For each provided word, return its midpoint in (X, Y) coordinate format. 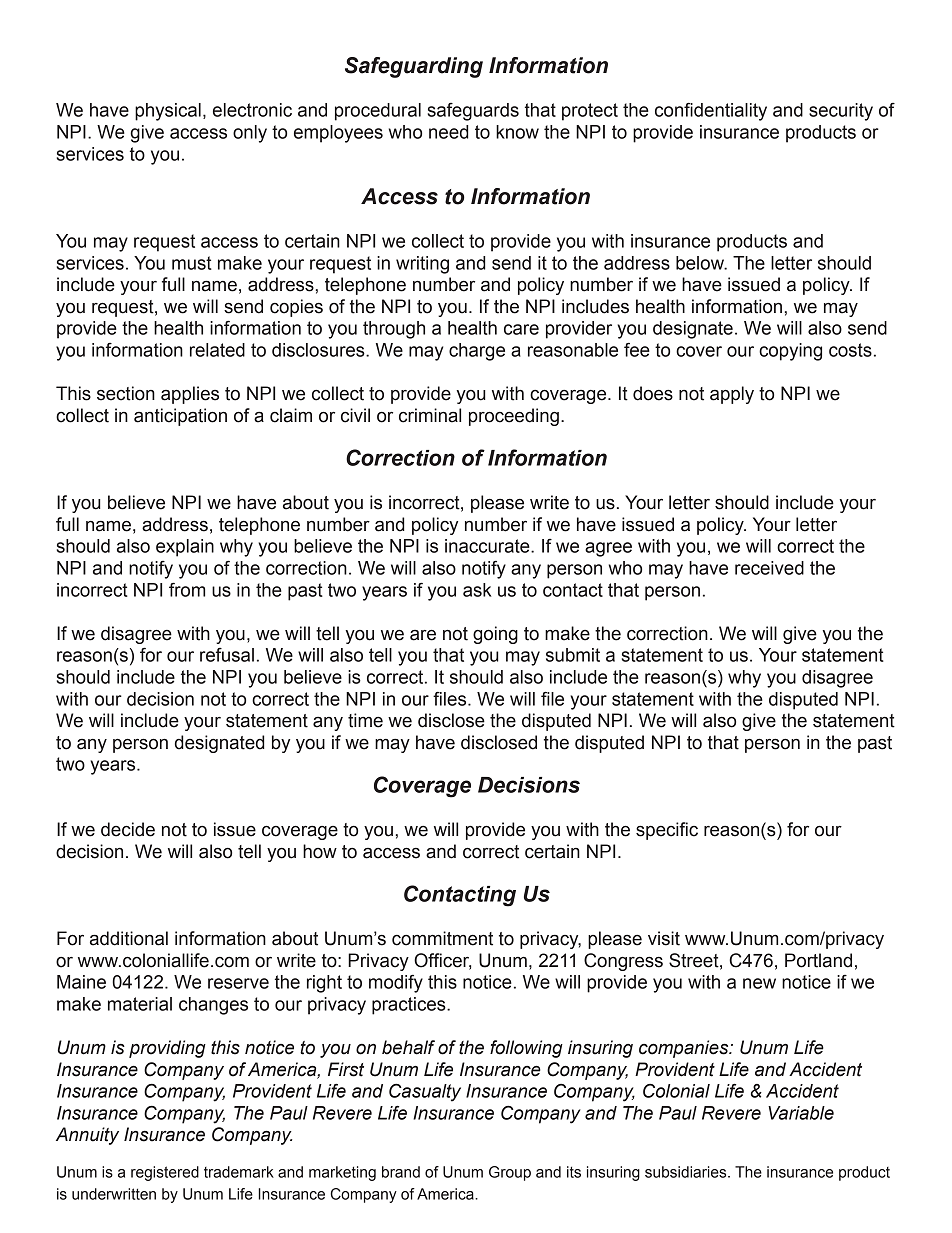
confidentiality (711, 111)
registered (165, 1173)
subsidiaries (687, 1172)
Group (510, 1173)
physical (168, 112)
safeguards (473, 112)
